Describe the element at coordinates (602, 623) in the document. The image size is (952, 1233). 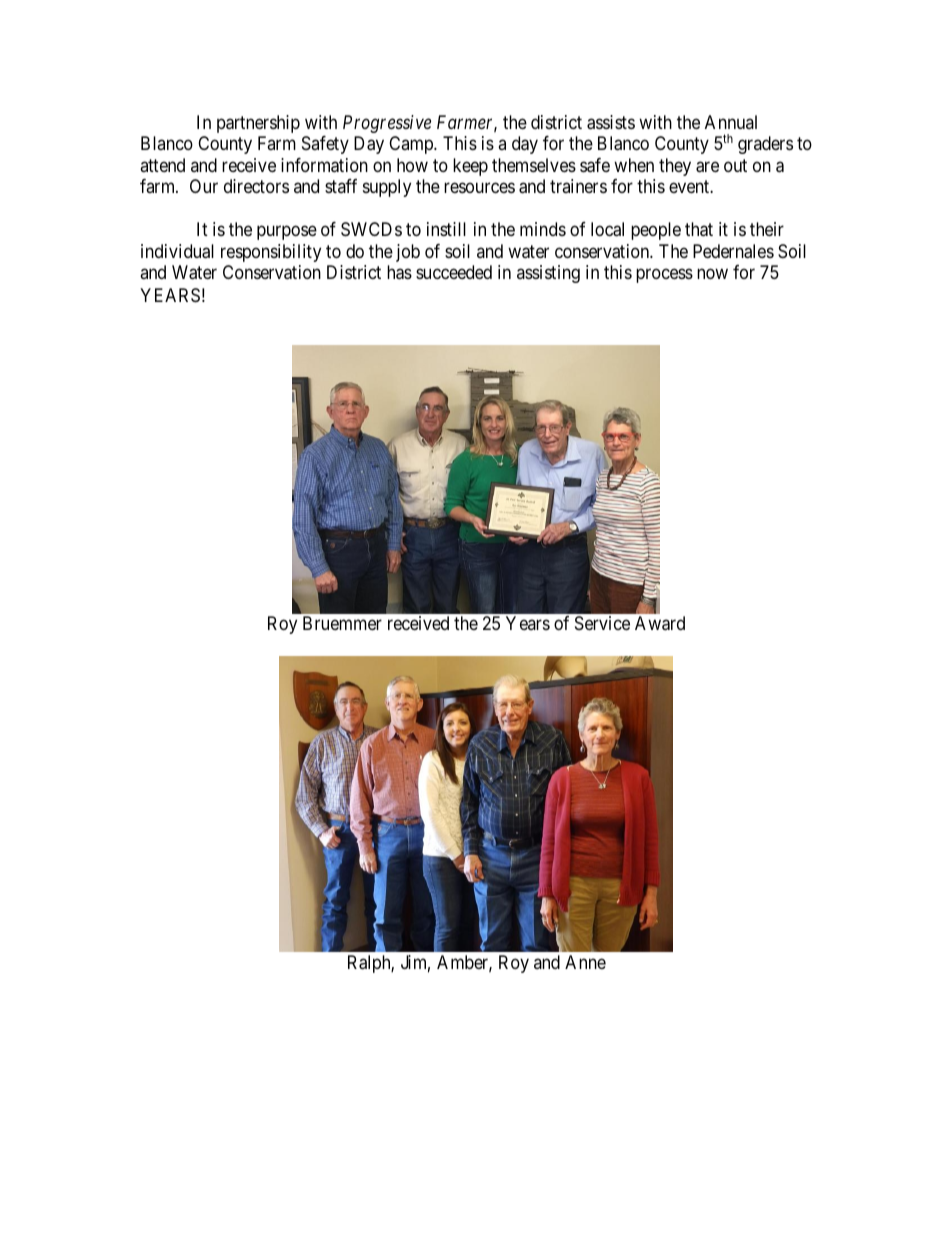
I see `Service` at that location.
